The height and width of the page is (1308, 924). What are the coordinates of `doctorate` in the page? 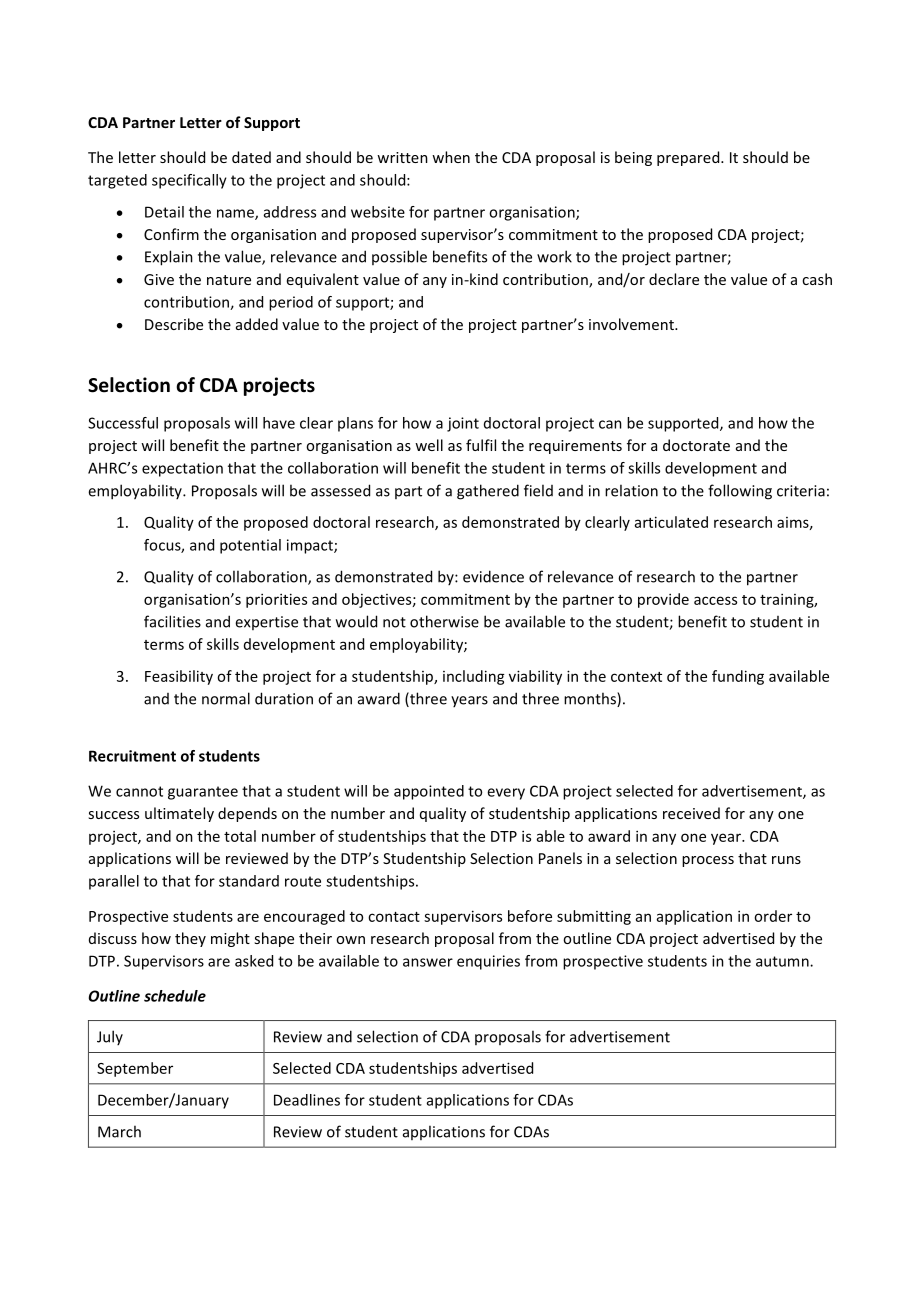 It's located at (696, 445).
